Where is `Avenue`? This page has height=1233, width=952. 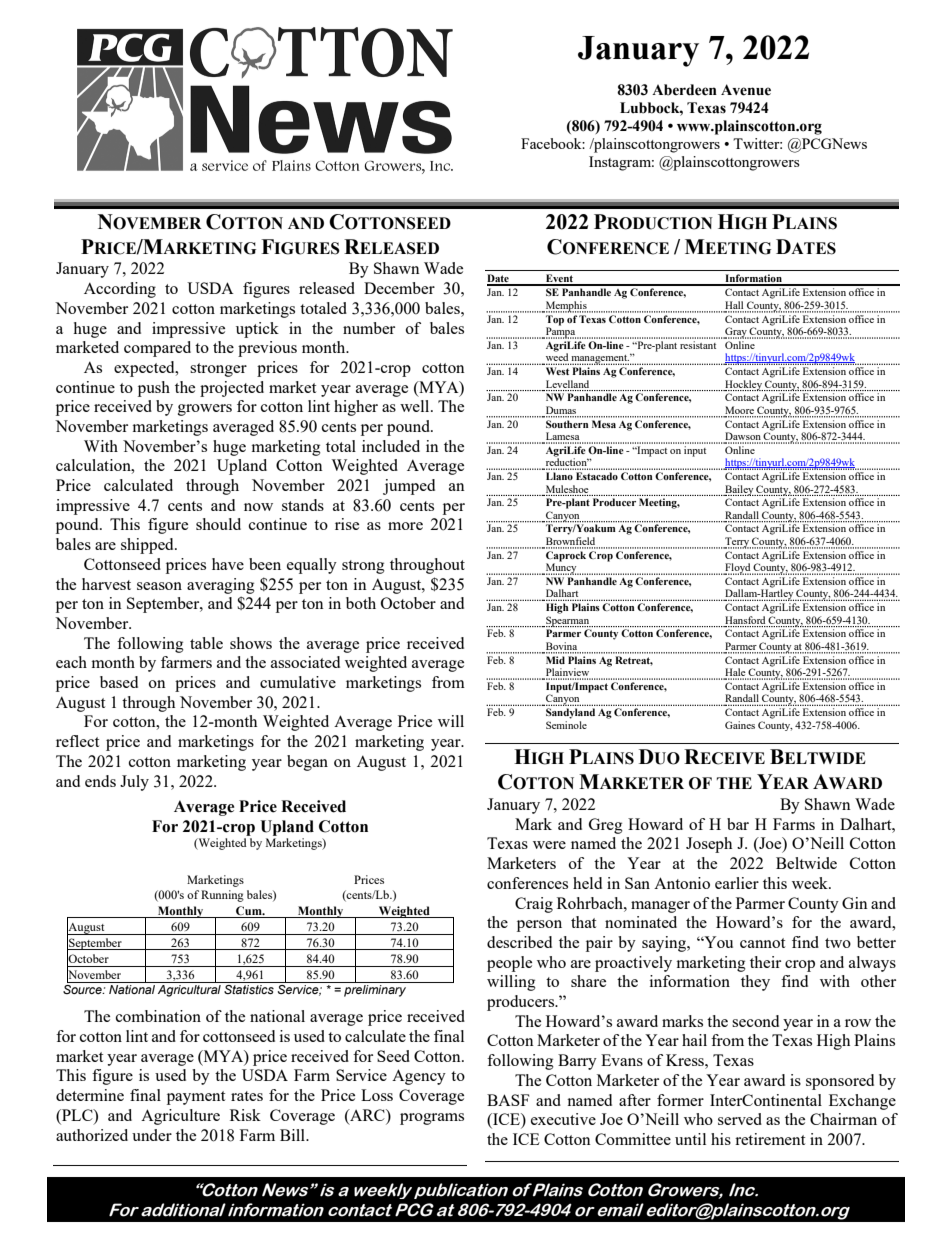 Avenue is located at coordinates (746, 90).
